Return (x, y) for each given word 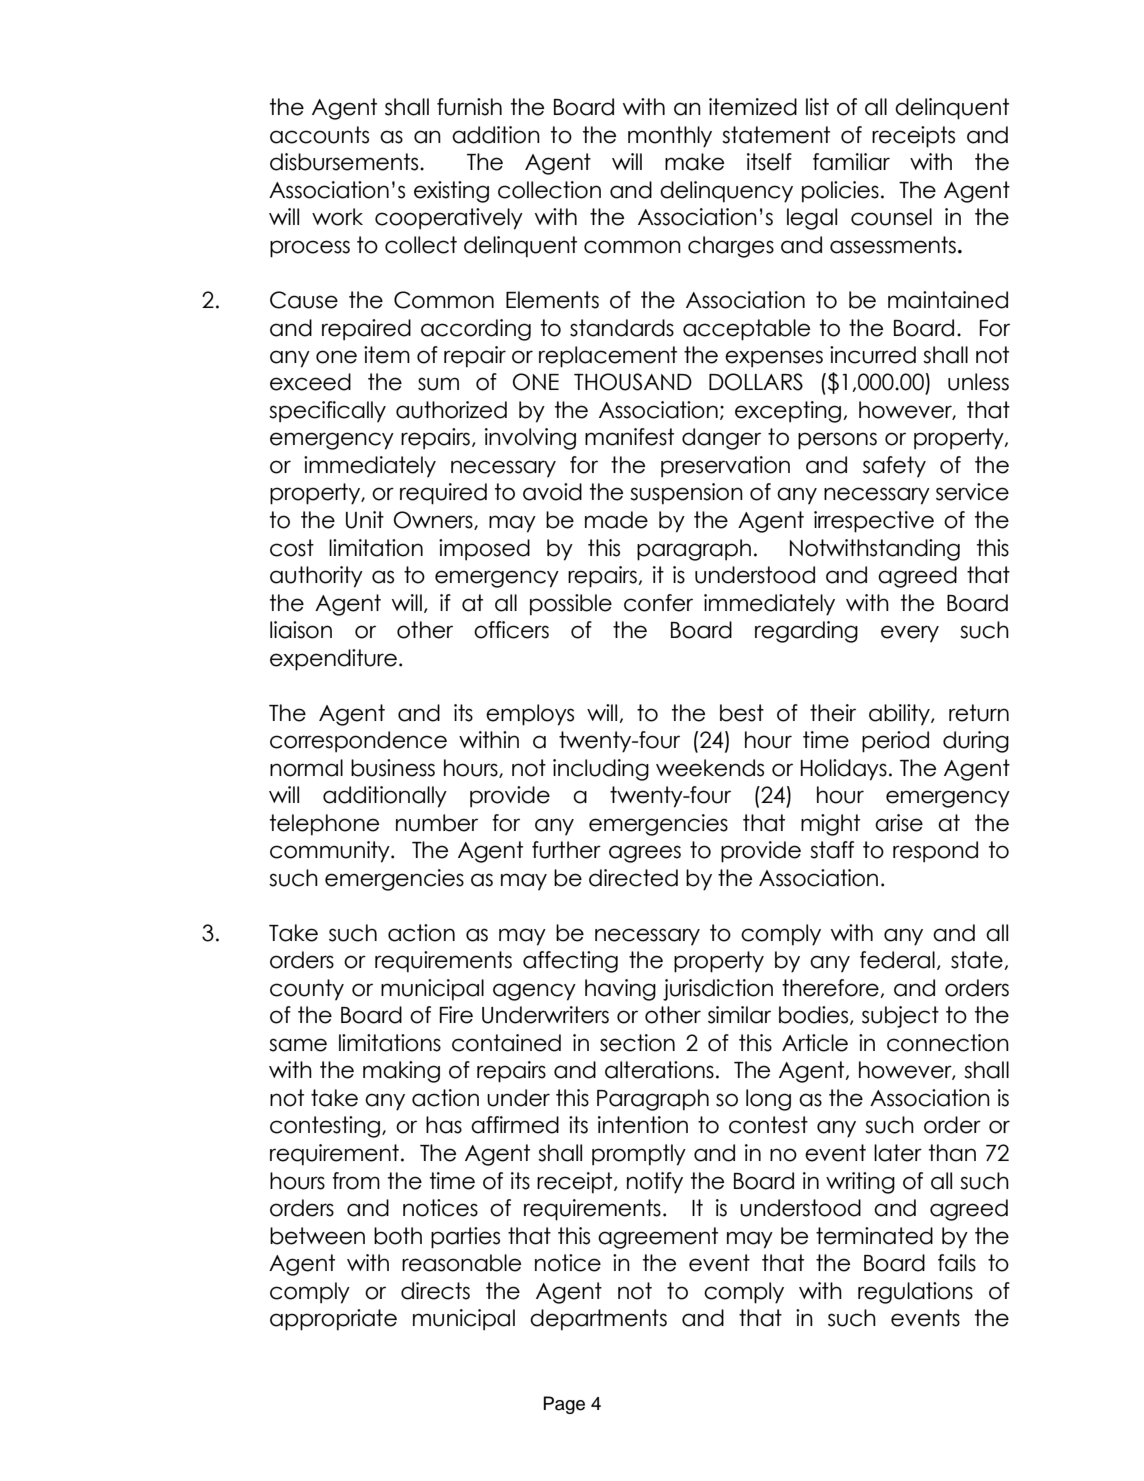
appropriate (333, 1320)
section (637, 1043)
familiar (851, 162)
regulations (915, 1293)
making (401, 1072)
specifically (327, 412)
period (895, 742)
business (393, 768)
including (601, 770)
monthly (670, 137)
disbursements (345, 162)
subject (900, 1017)
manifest (629, 437)
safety (894, 467)
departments (598, 1320)
